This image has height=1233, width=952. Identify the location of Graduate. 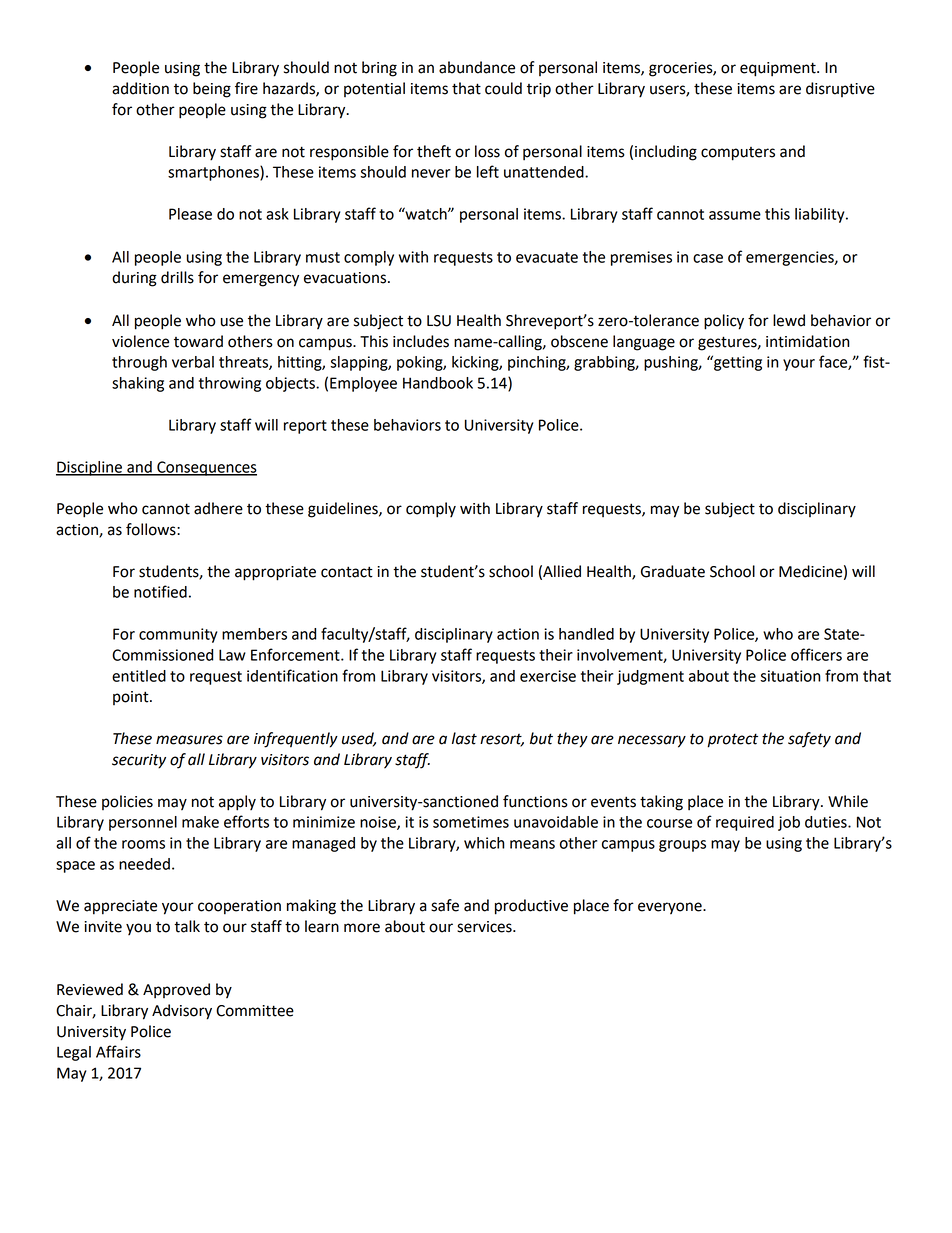
(673, 571).
